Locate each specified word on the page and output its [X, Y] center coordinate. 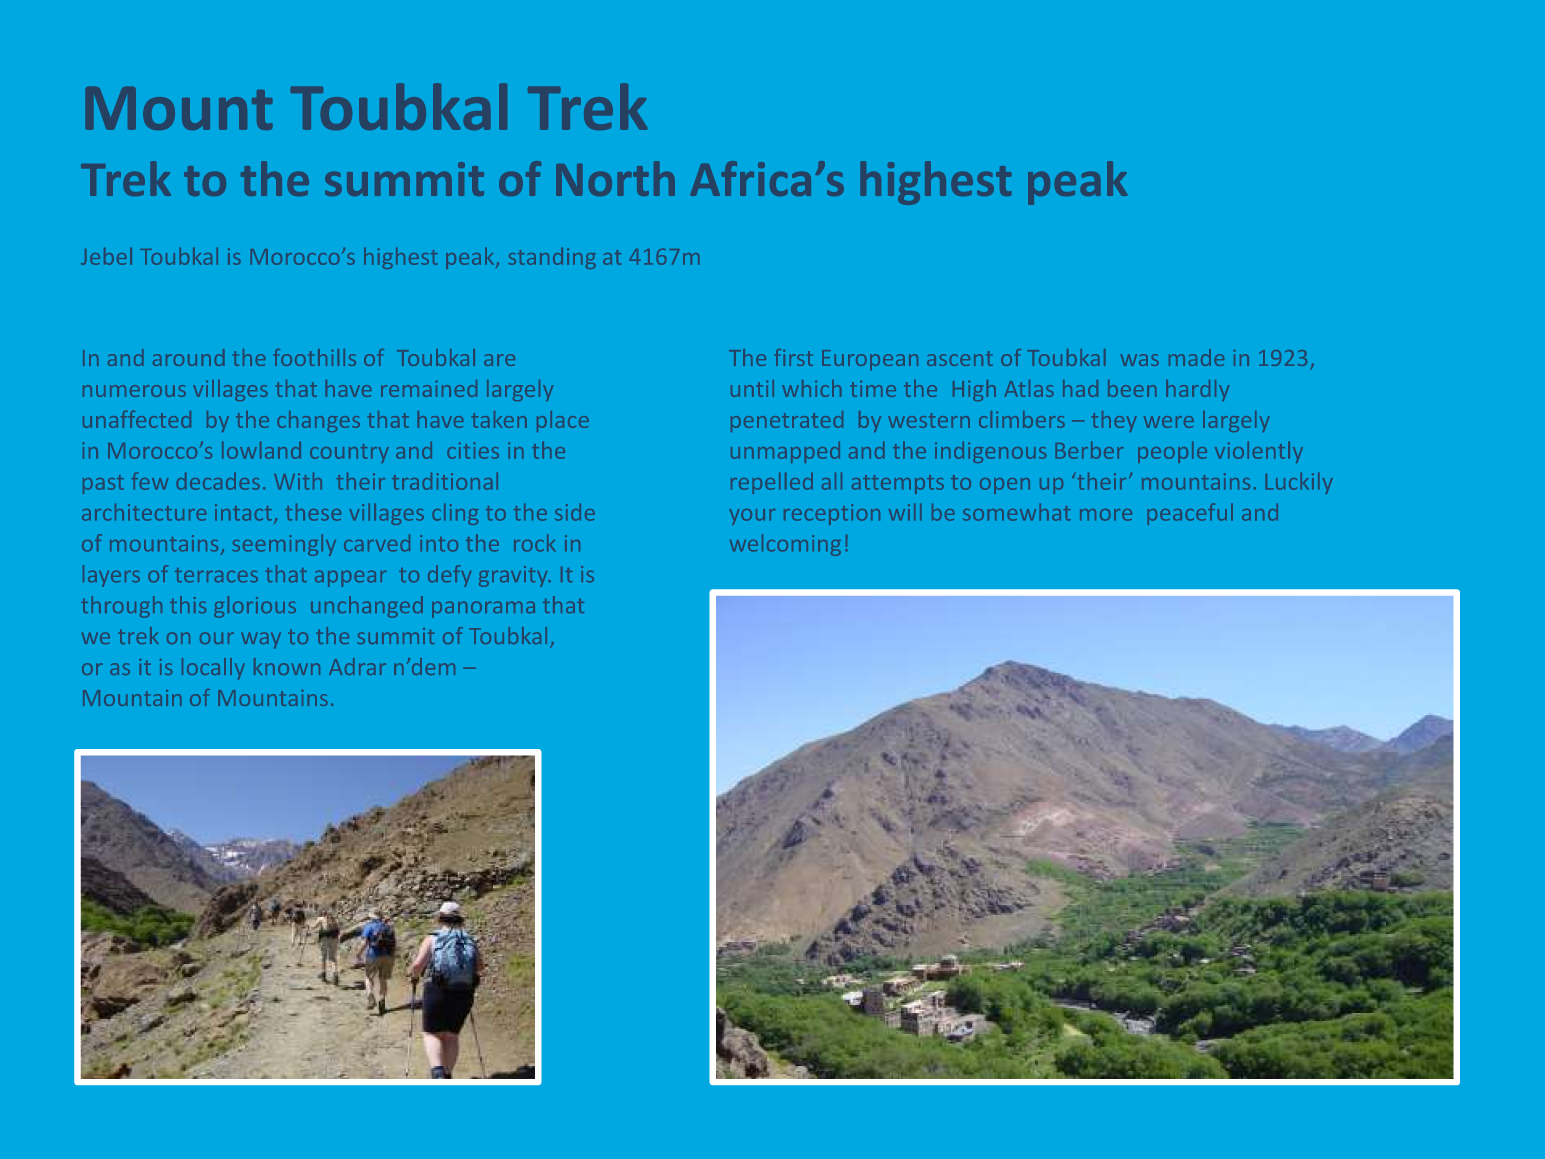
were [1169, 422]
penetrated [787, 421]
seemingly [284, 545]
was [1140, 360]
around [189, 357]
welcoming [785, 545]
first [793, 357]
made [1196, 357]
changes [318, 421]
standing [552, 258]
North [615, 178]
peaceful [1190, 514]
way [261, 640]
